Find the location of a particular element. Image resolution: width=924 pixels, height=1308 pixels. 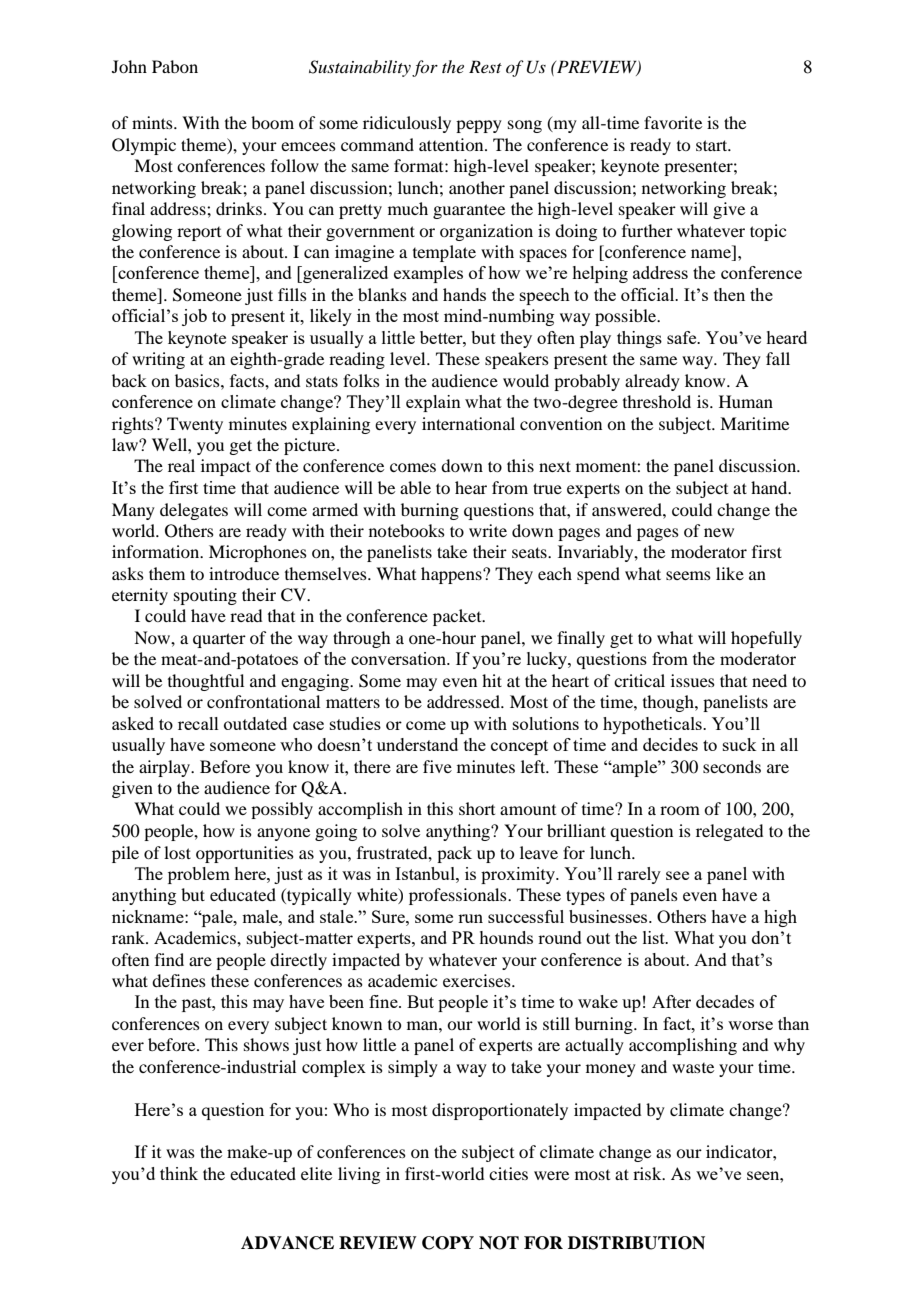

mints is located at coordinates (153, 122).
